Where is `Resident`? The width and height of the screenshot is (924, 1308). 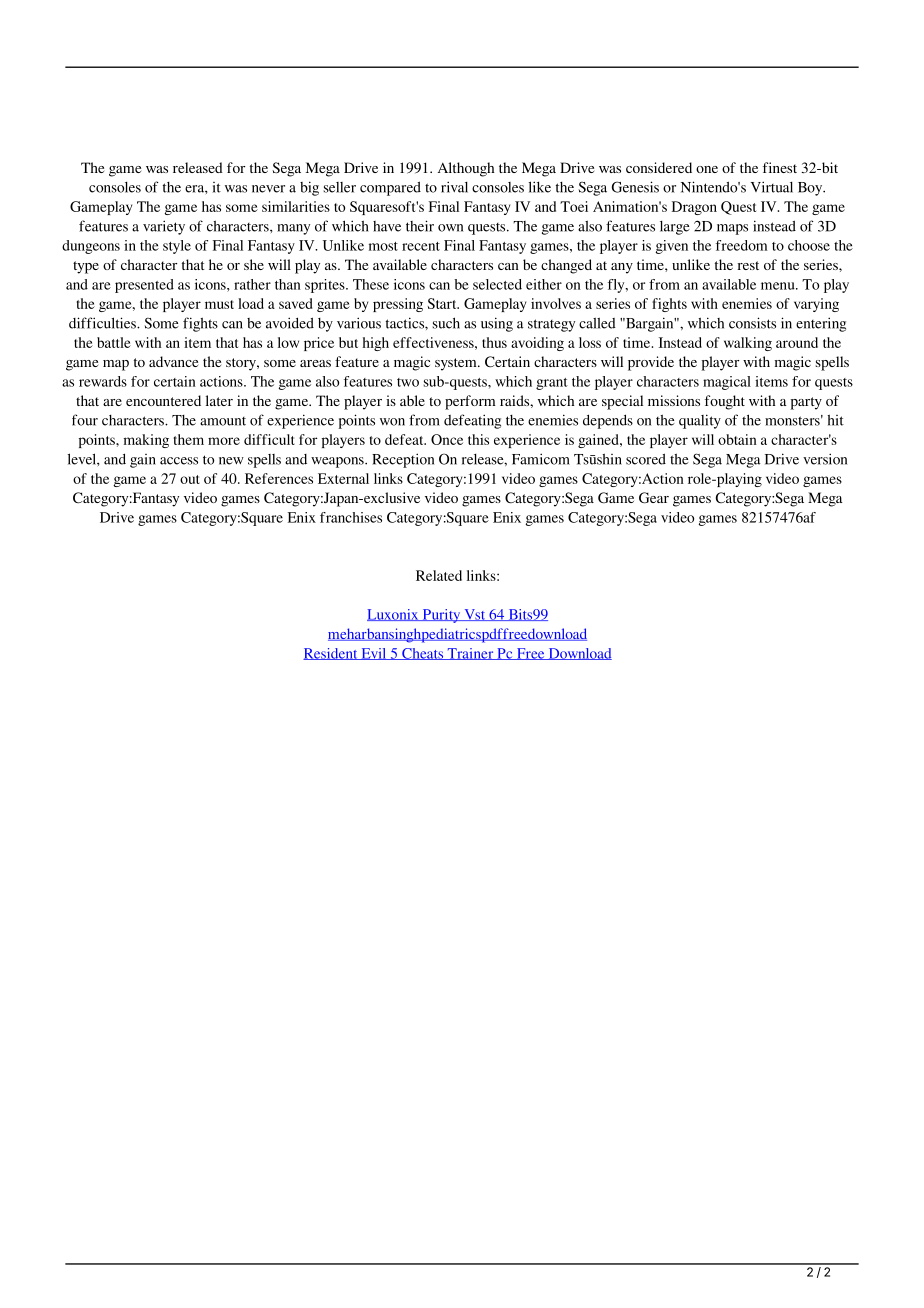
Resident is located at coordinates (331, 654).
